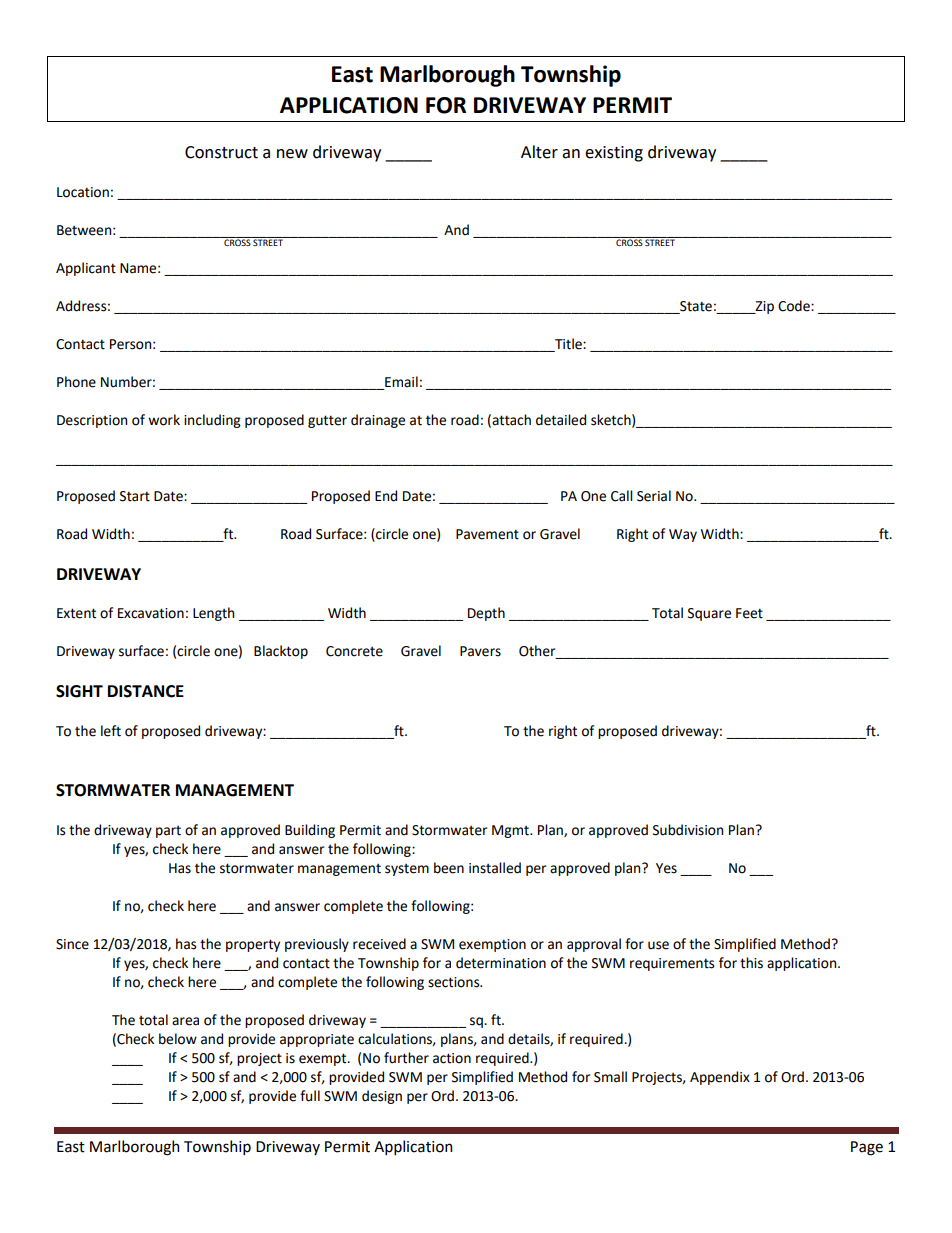 Image resolution: width=952 pixels, height=1233 pixels. What do you see at coordinates (720, 1078) in the screenshot?
I see `Appendix` at bounding box center [720, 1078].
